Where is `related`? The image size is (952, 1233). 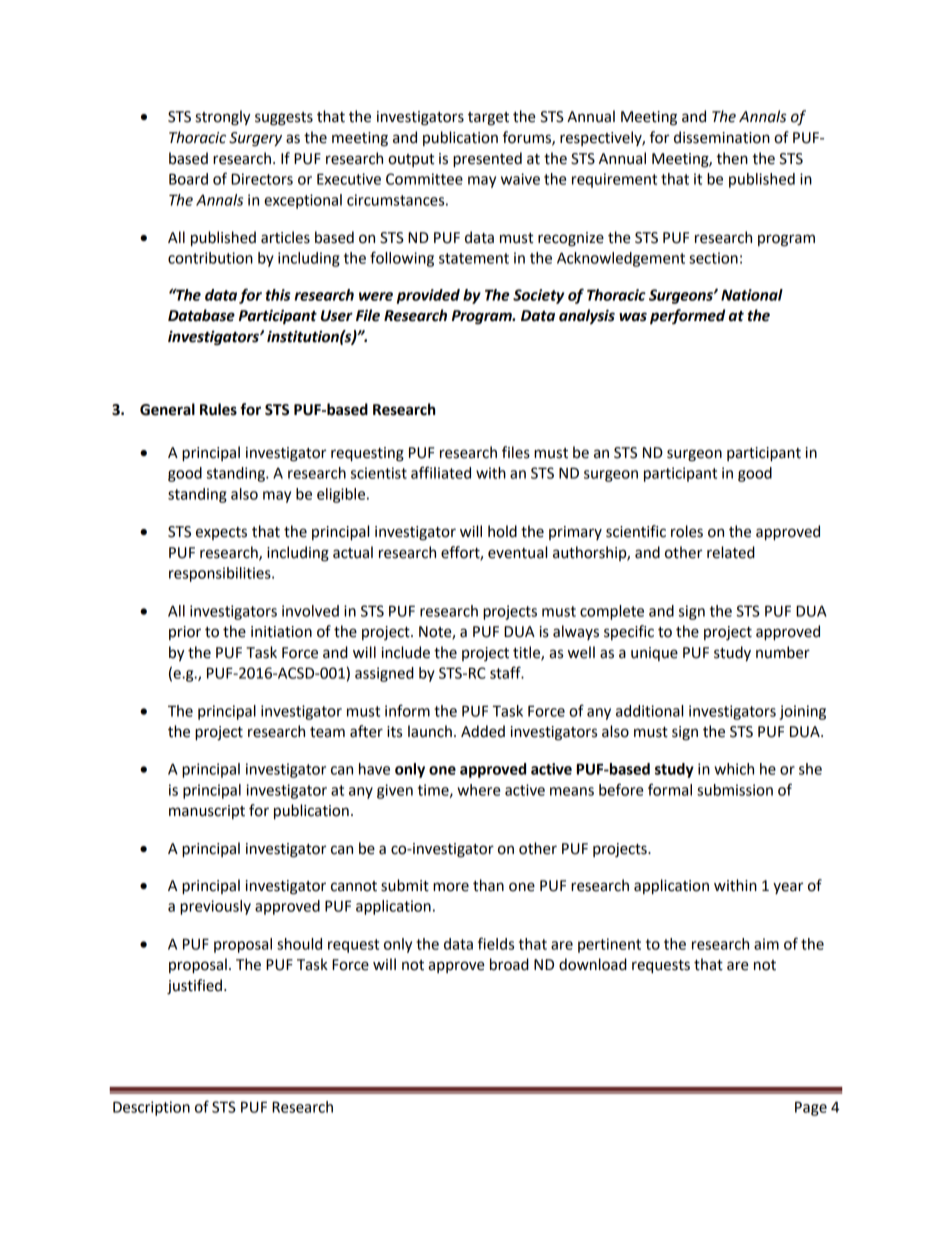 related is located at coordinates (731, 552).
